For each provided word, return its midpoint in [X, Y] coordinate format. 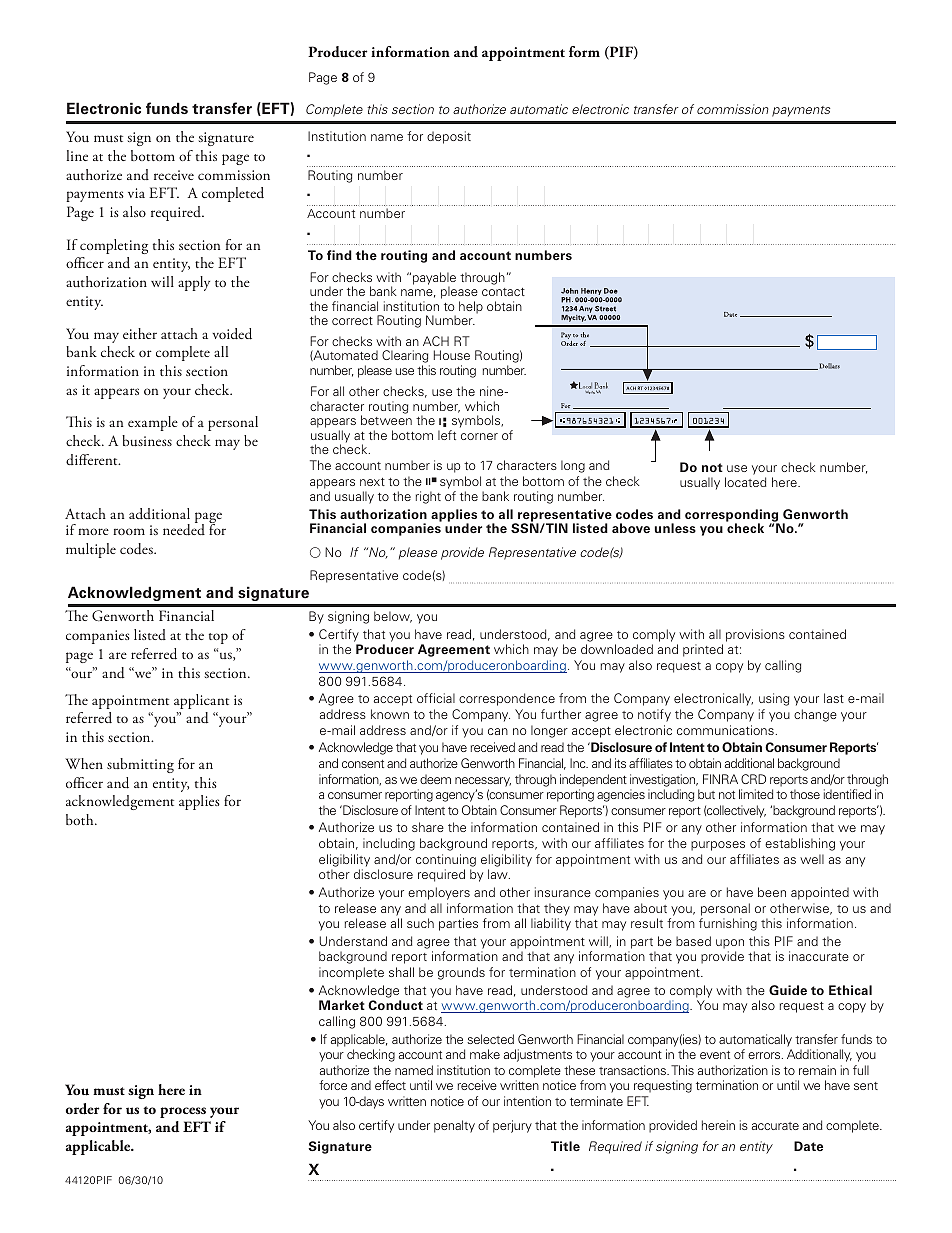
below [393, 617]
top [218, 638]
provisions [755, 635]
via [136, 193]
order [82, 1109]
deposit [449, 137]
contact [503, 292]
